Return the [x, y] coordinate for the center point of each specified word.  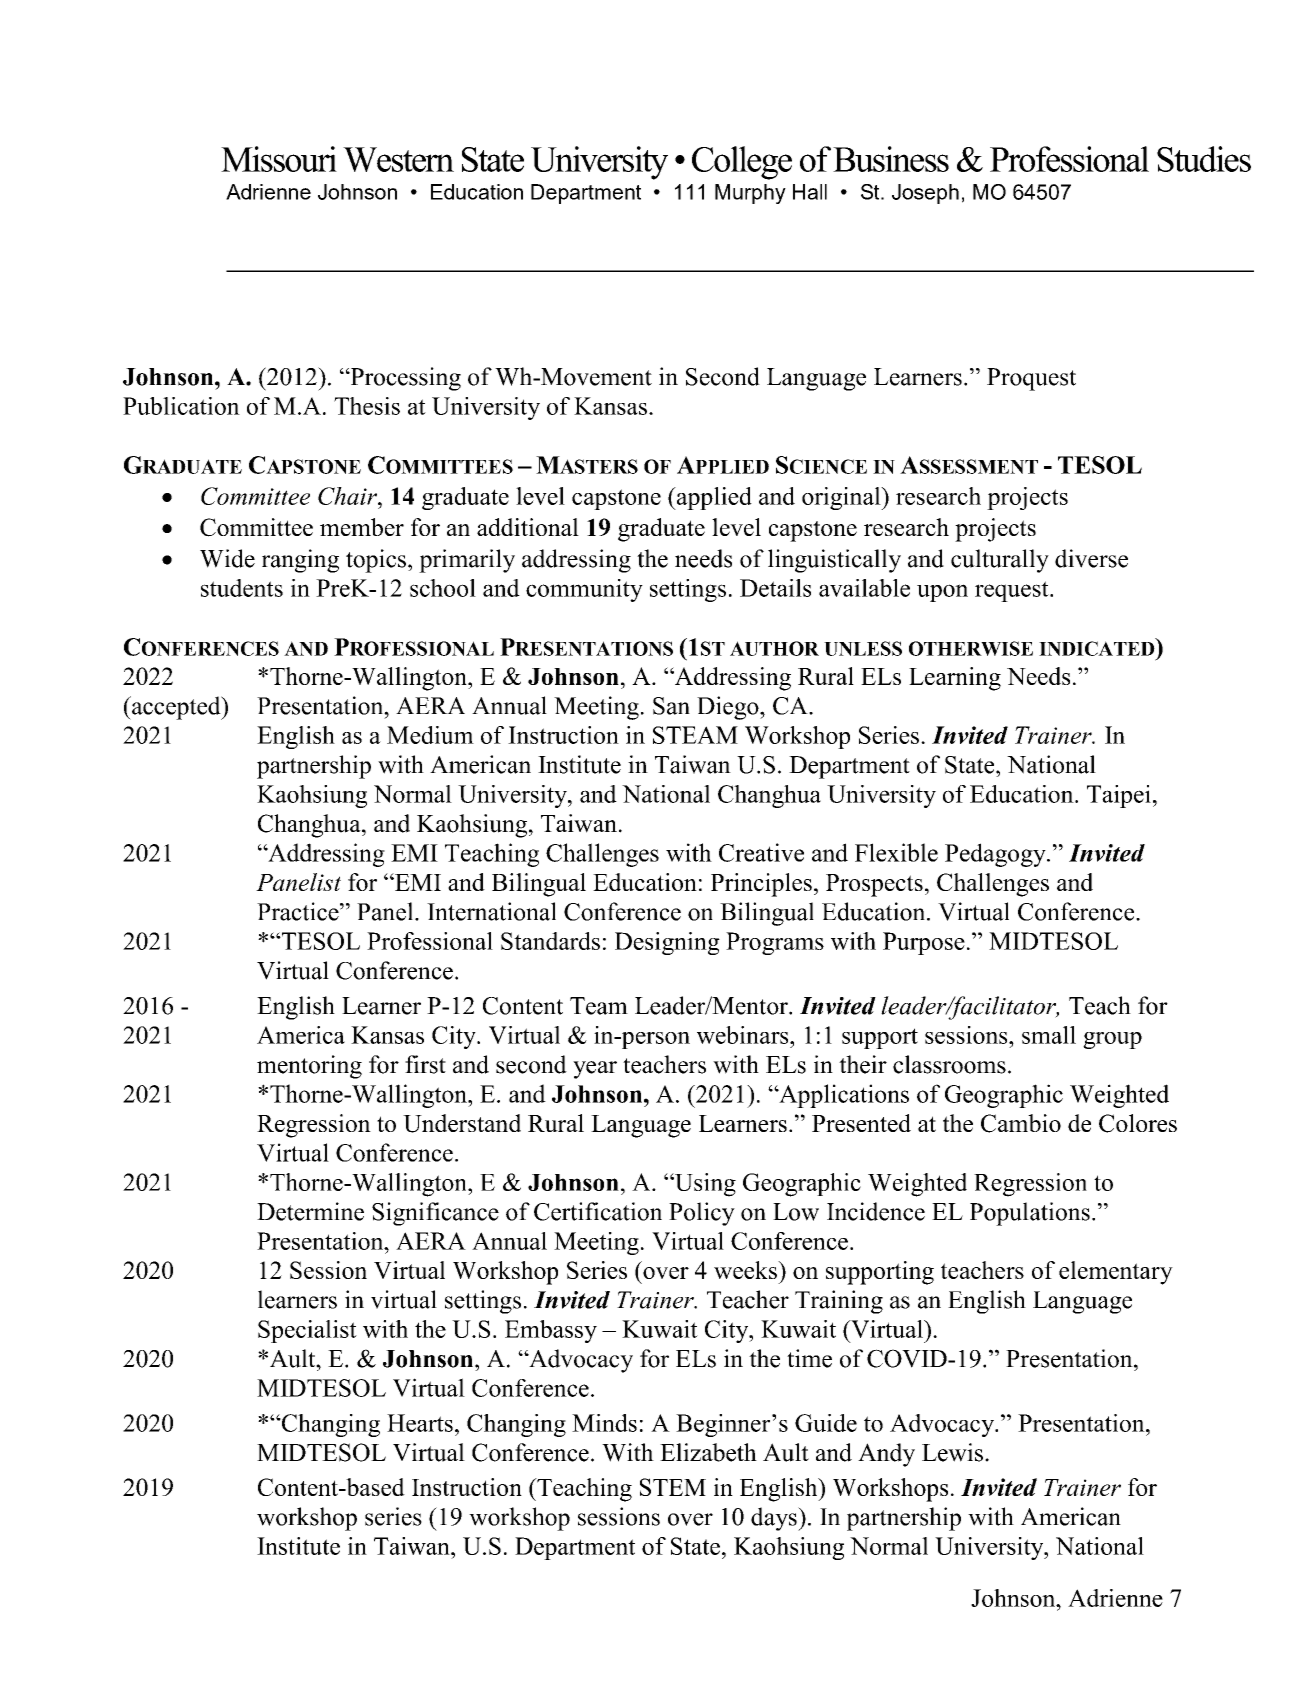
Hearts [420, 1423]
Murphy [750, 194]
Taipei [1119, 796]
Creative [761, 852]
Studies [1204, 159]
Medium [430, 735]
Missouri [279, 159]
